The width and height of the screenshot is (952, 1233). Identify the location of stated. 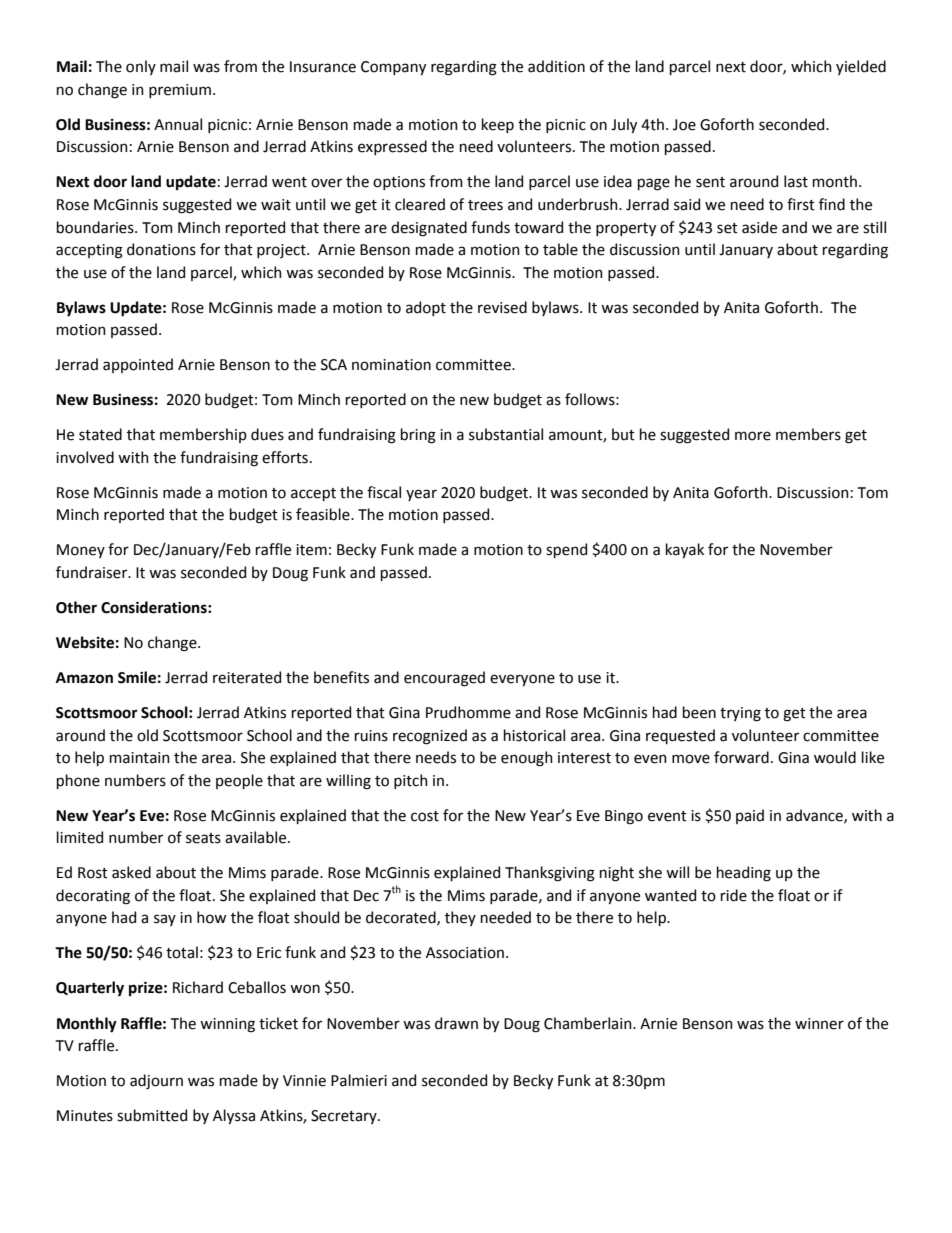
(100, 434).
